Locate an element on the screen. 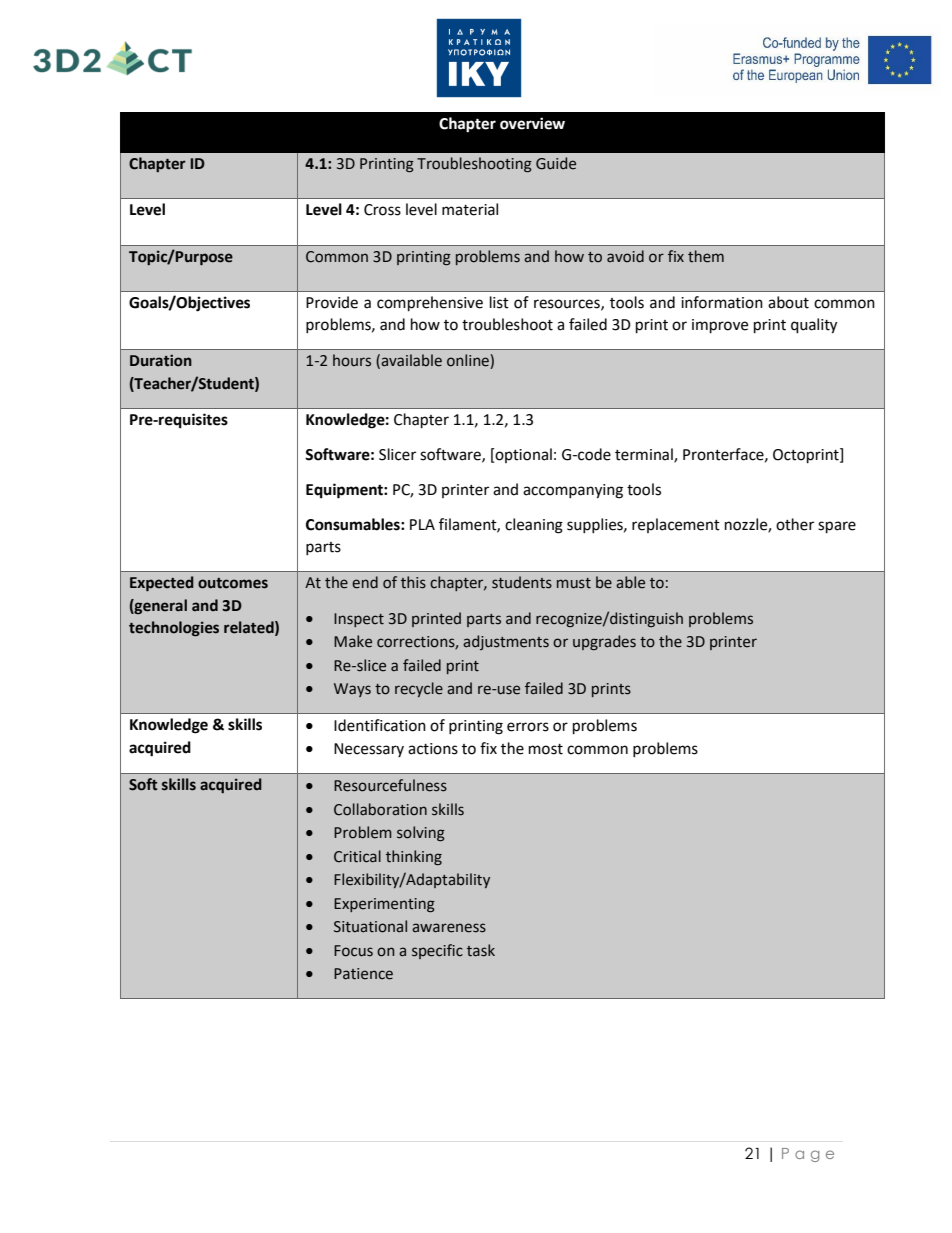 Image resolution: width=952 pixels, height=1233 pixels. adjustments is located at coordinates (506, 642).
